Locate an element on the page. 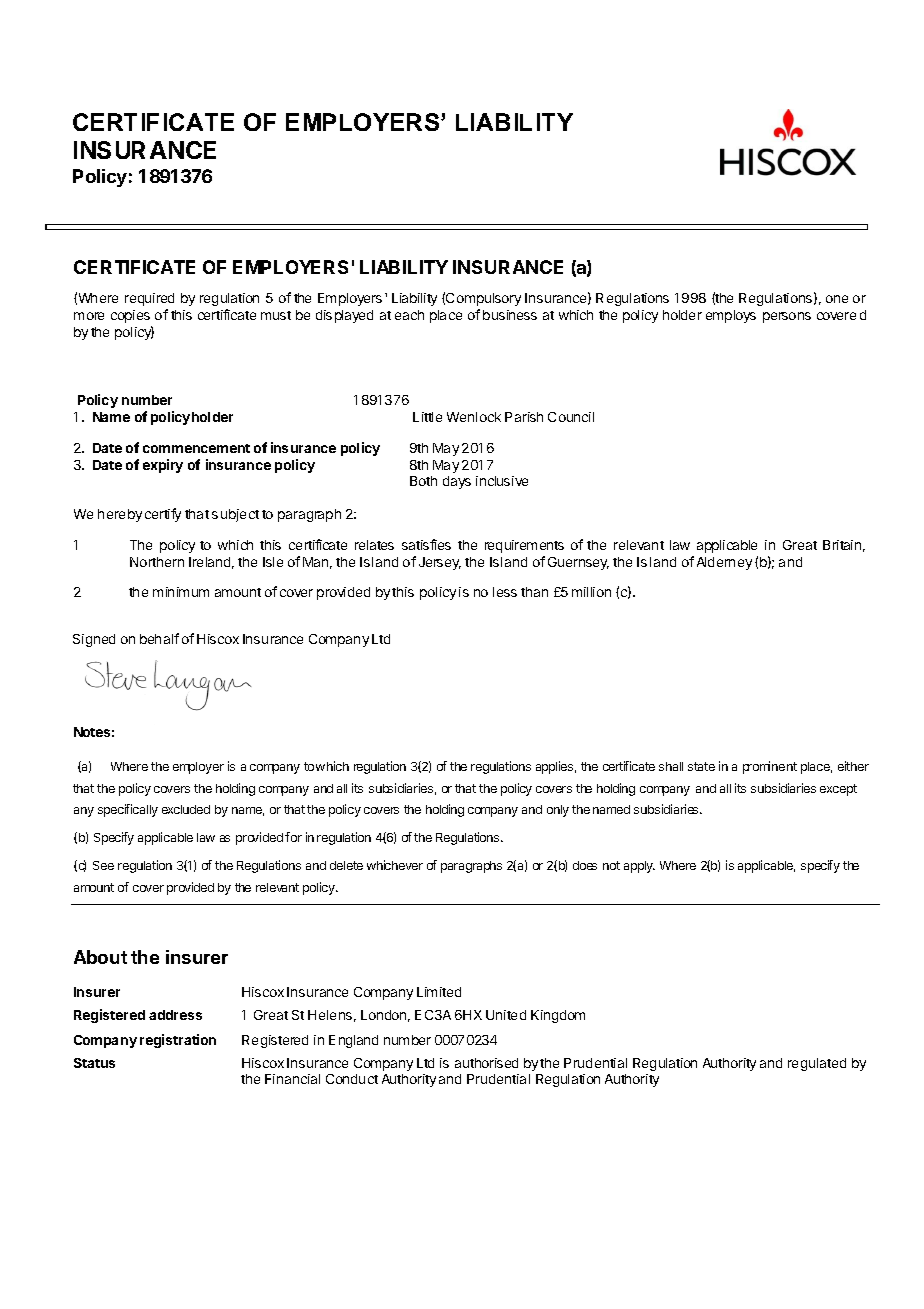 This page has height=1309, width=924. prominent is located at coordinates (770, 767).
